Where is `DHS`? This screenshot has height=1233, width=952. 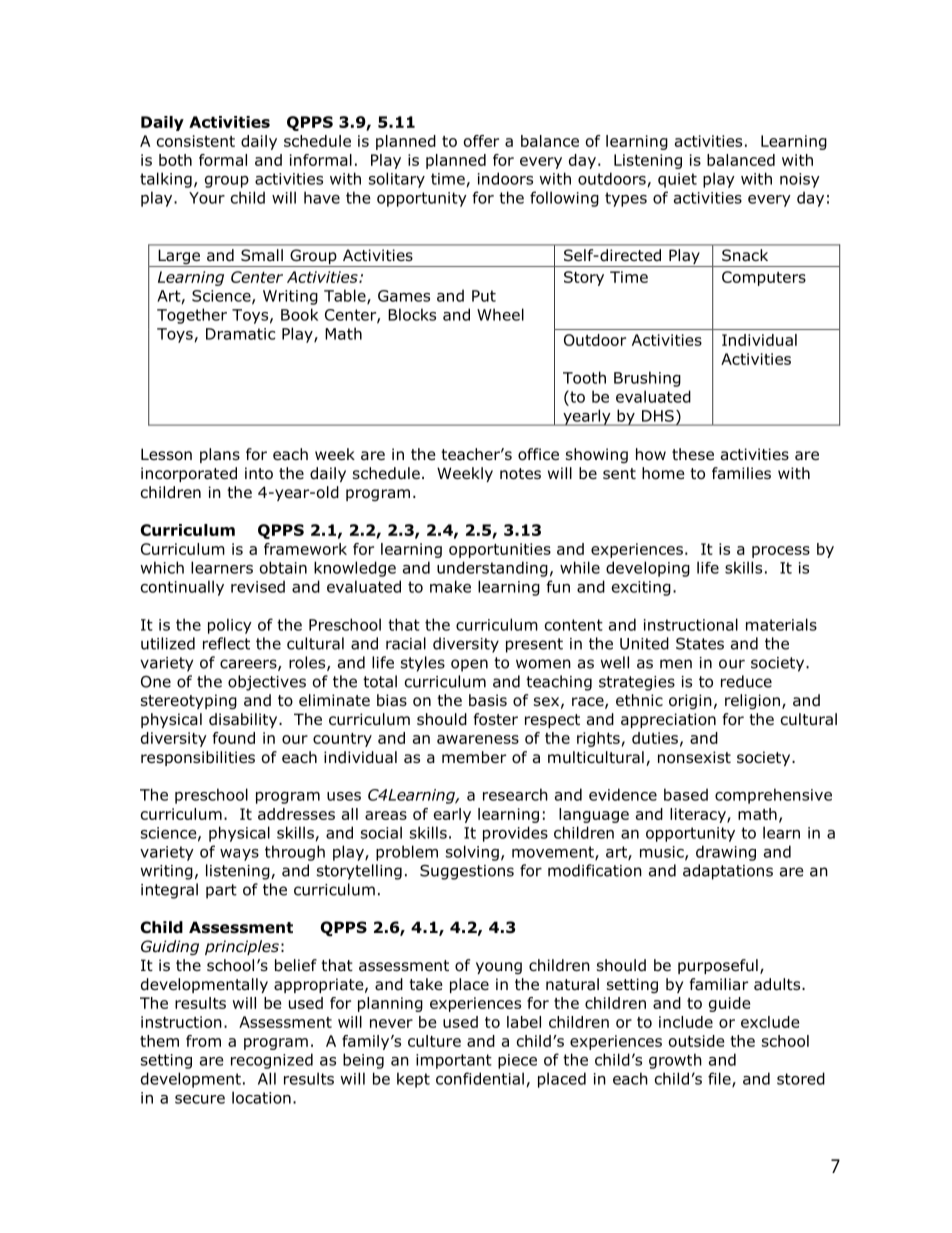 DHS is located at coordinates (658, 416).
